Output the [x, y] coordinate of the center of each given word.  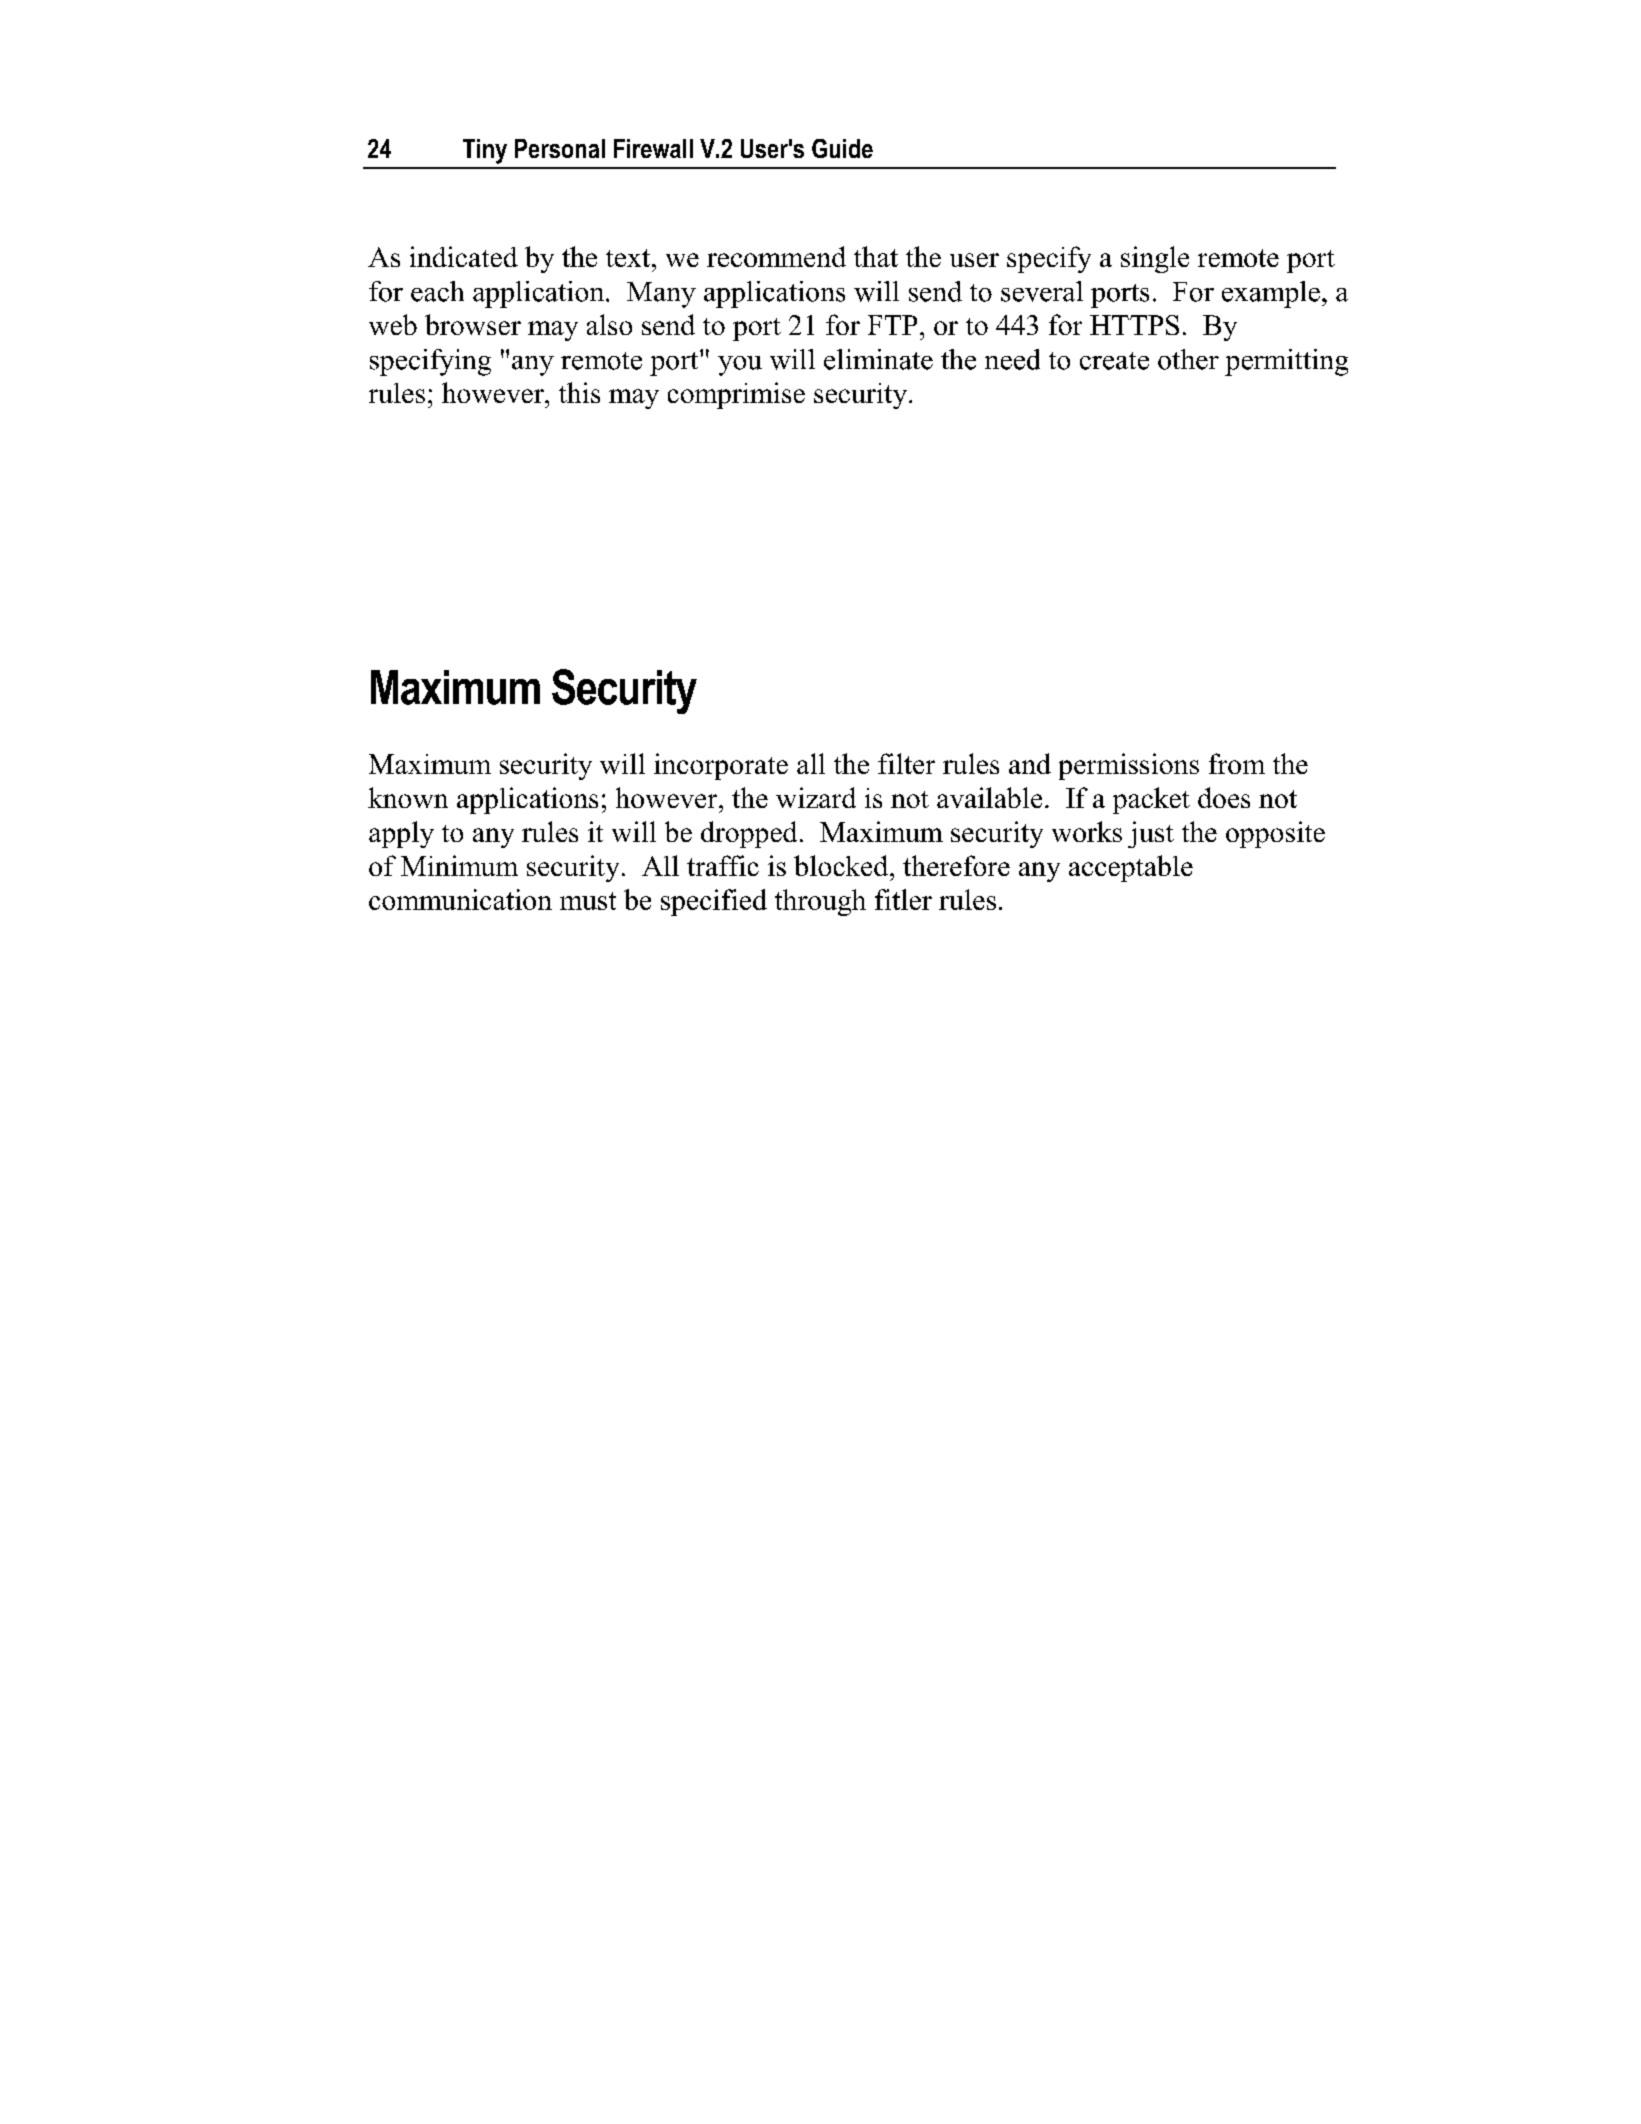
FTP [892, 325]
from [1237, 763]
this [579, 392]
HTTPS [1134, 325]
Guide [842, 148]
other [1188, 359]
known [408, 797]
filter [906, 763]
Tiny [485, 151]
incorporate [721, 766]
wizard [816, 797]
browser [473, 324]
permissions [1129, 766]
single [1155, 259]
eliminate [878, 359]
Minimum [459, 865]
